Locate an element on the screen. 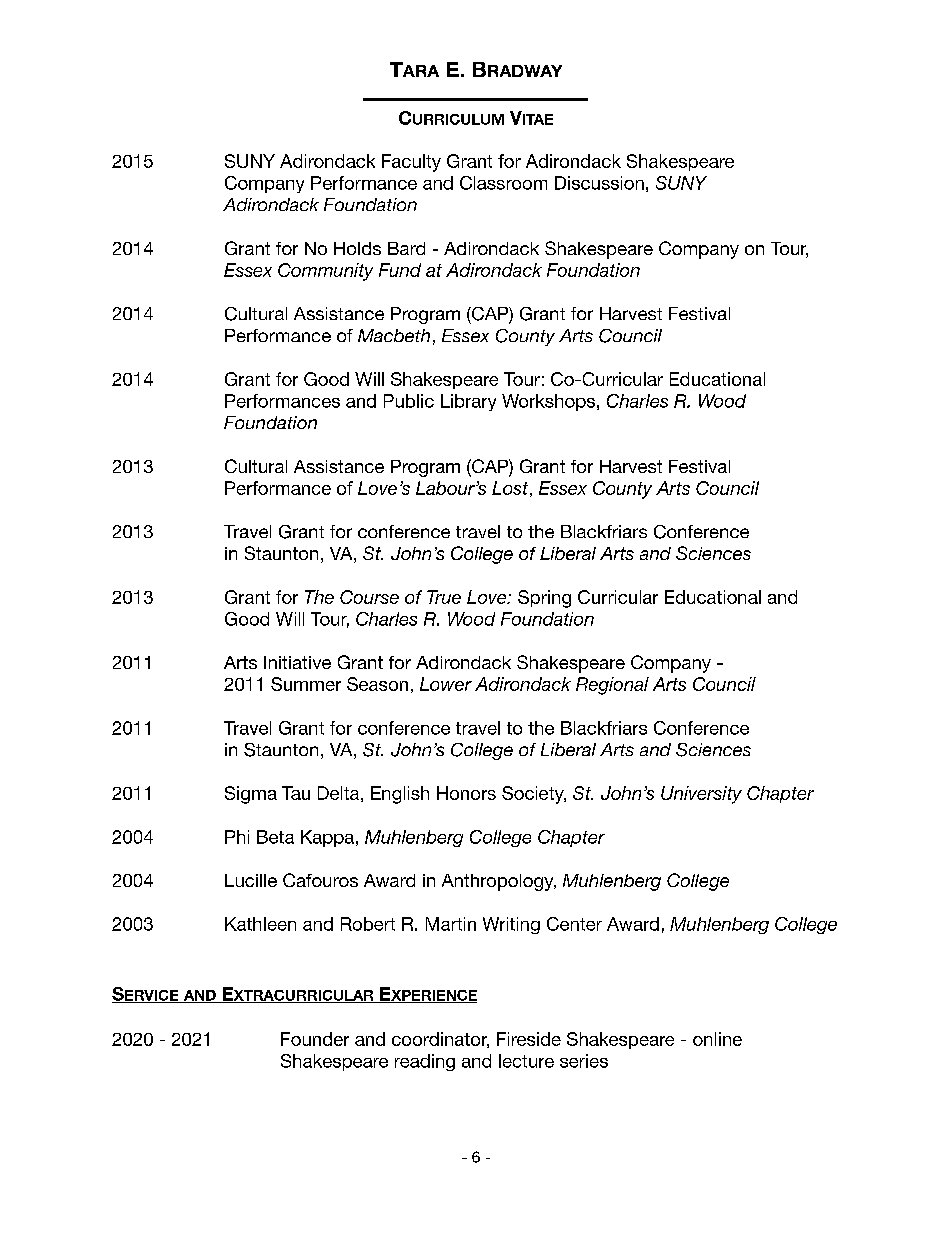 This screenshot has height=1233, width=952. Classroom is located at coordinates (503, 183).
